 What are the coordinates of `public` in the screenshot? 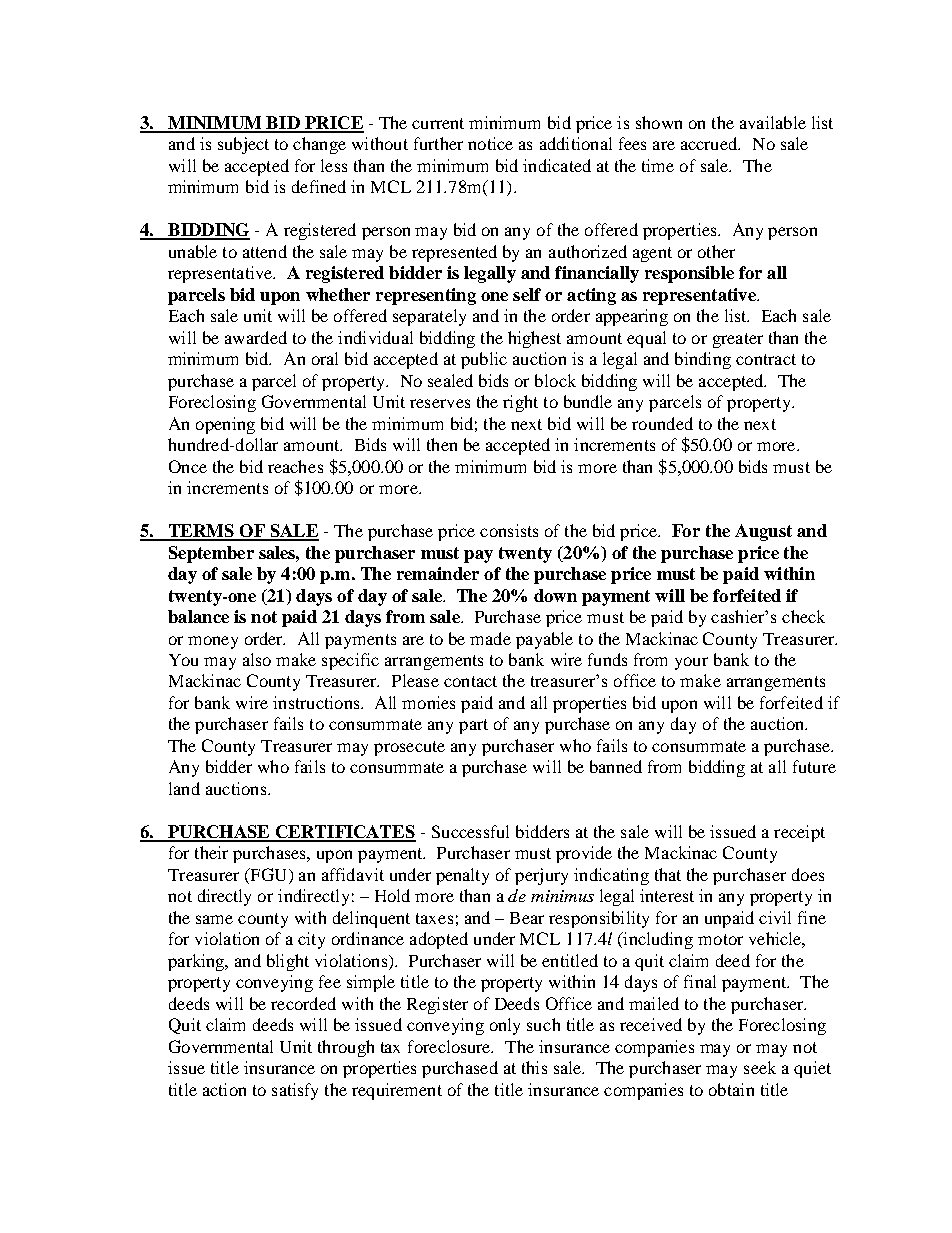 It's located at (484, 360).
